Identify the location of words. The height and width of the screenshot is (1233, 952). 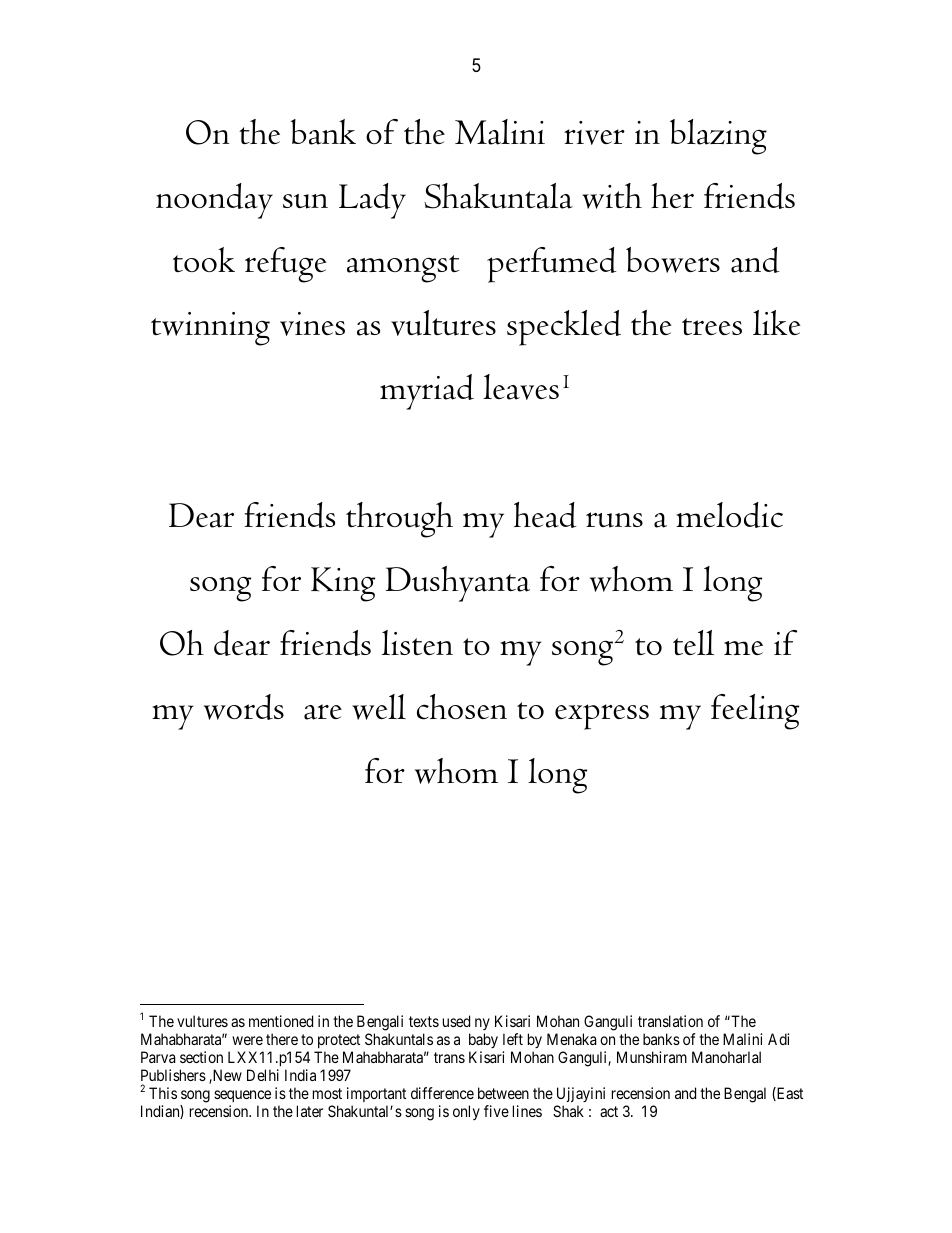
(244, 707).
